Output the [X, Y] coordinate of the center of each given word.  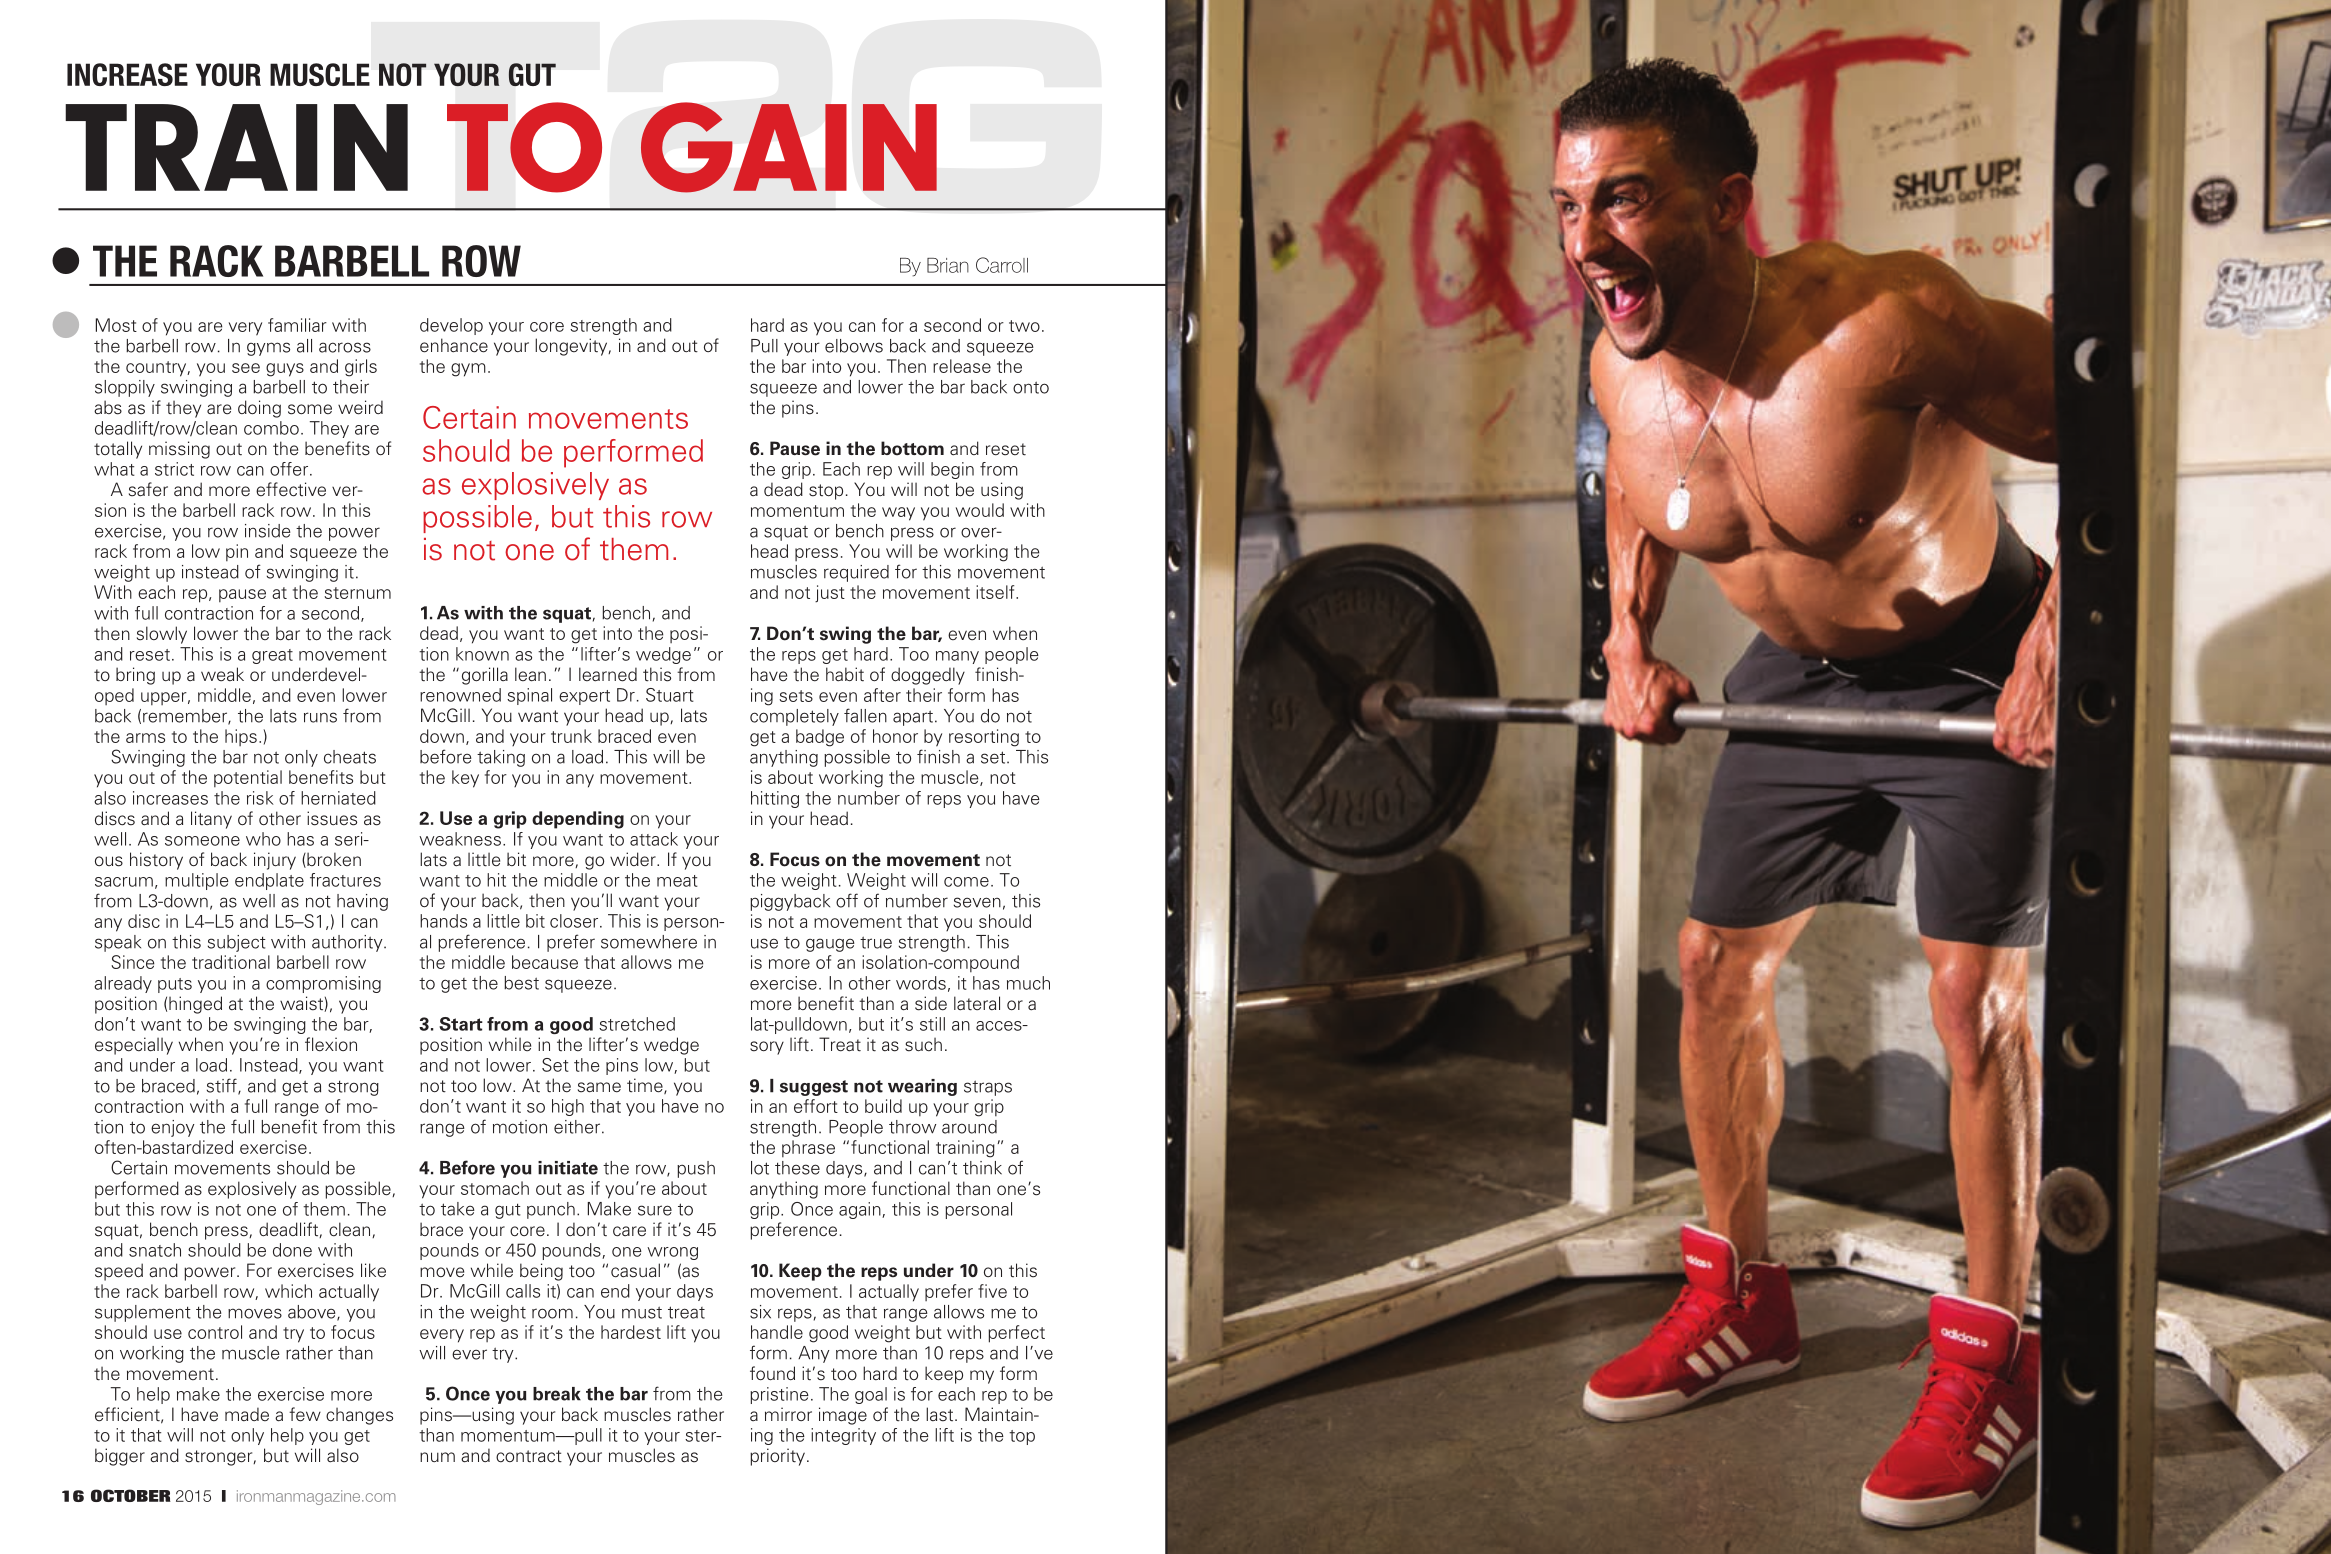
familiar [297, 325]
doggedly [928, 676]
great [272, 656]
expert [584, 697]
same [599, 1087]
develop [451, 326]
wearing [922, 1087]
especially [134, 1046]
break [557, 1394]
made [247, 1414]
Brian [948, 265]
